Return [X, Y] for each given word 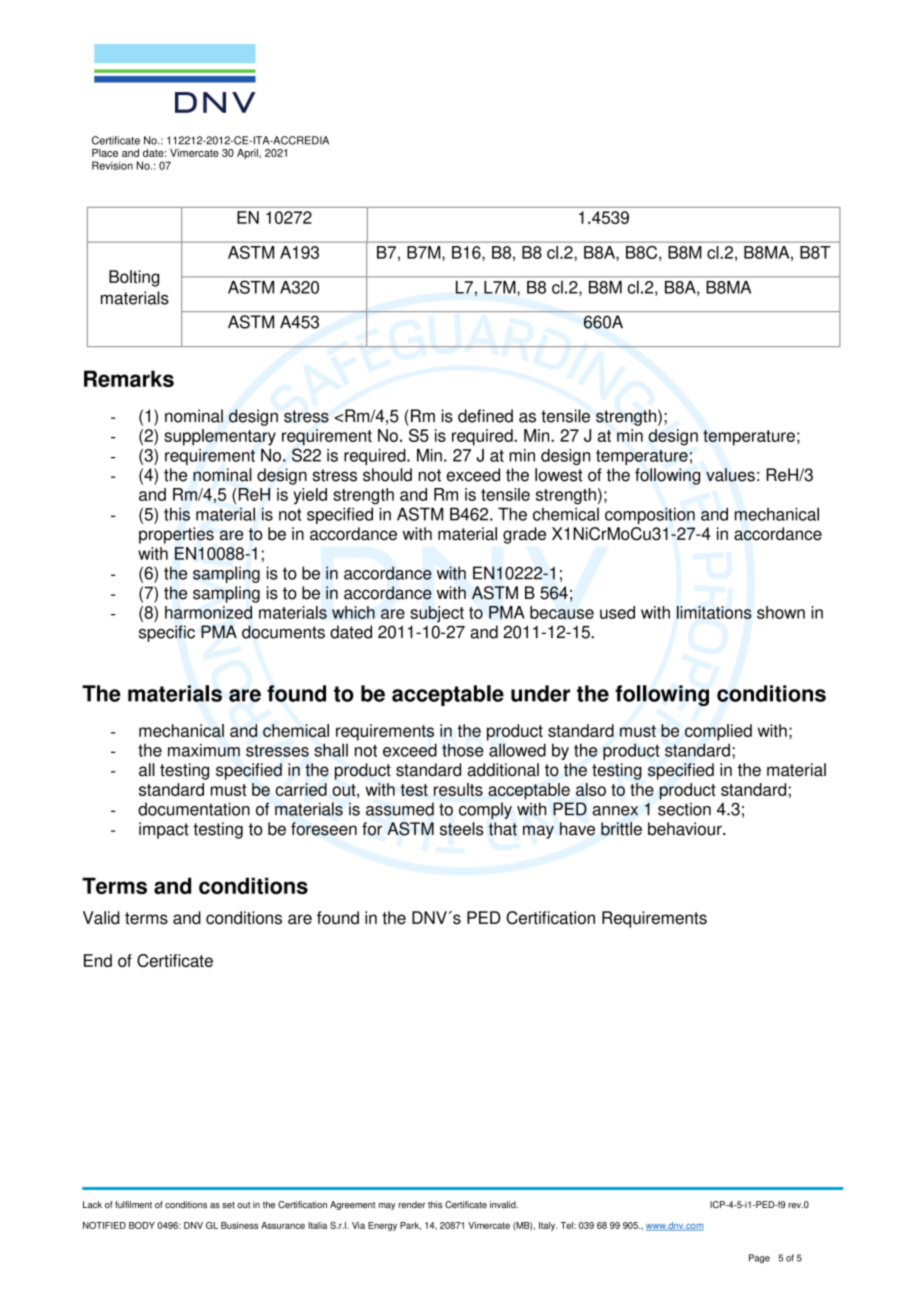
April [248, 154]
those [463, 750]
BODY [142, 1225]
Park [410, 1226]
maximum [204, 750]
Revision [112, 165]
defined [485, 416]
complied [718, 732]
